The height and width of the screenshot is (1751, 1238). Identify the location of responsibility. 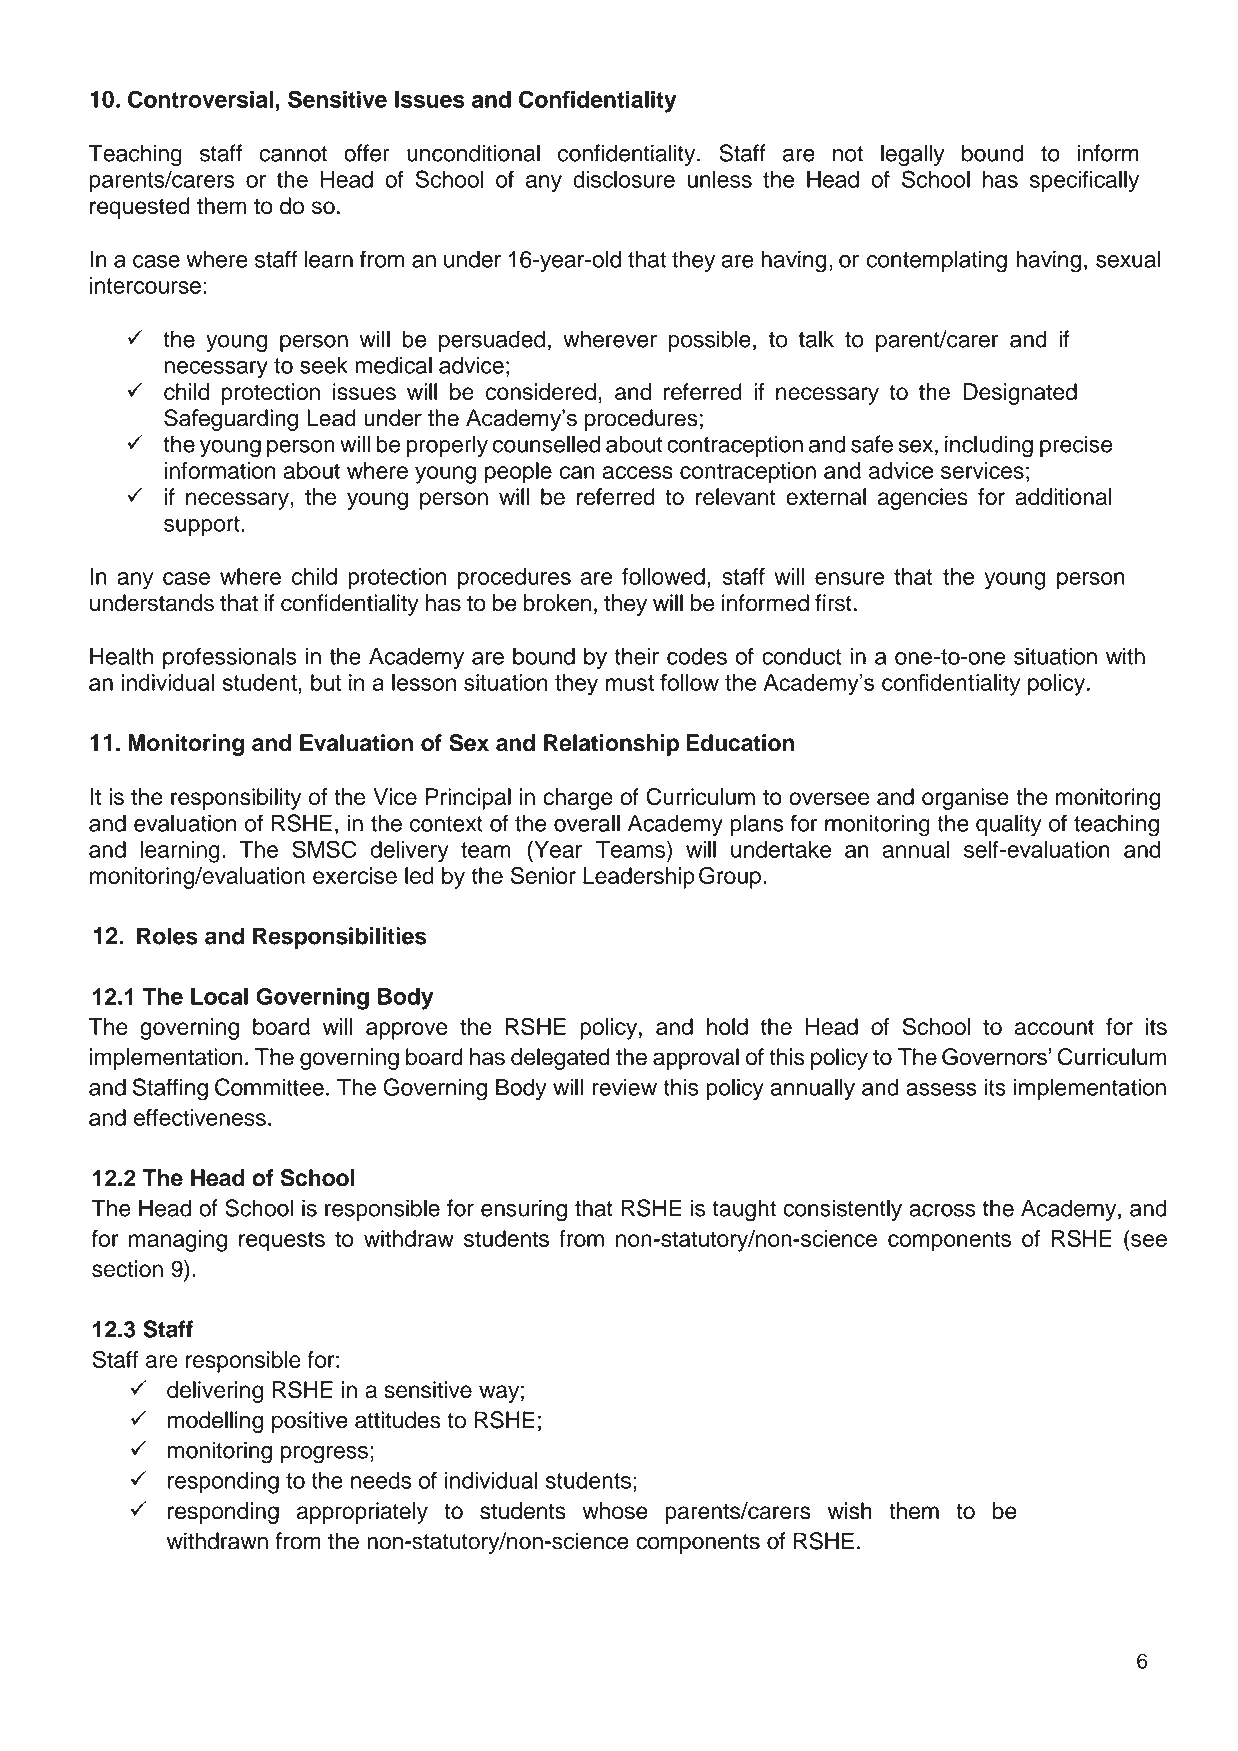
(236, 799).
